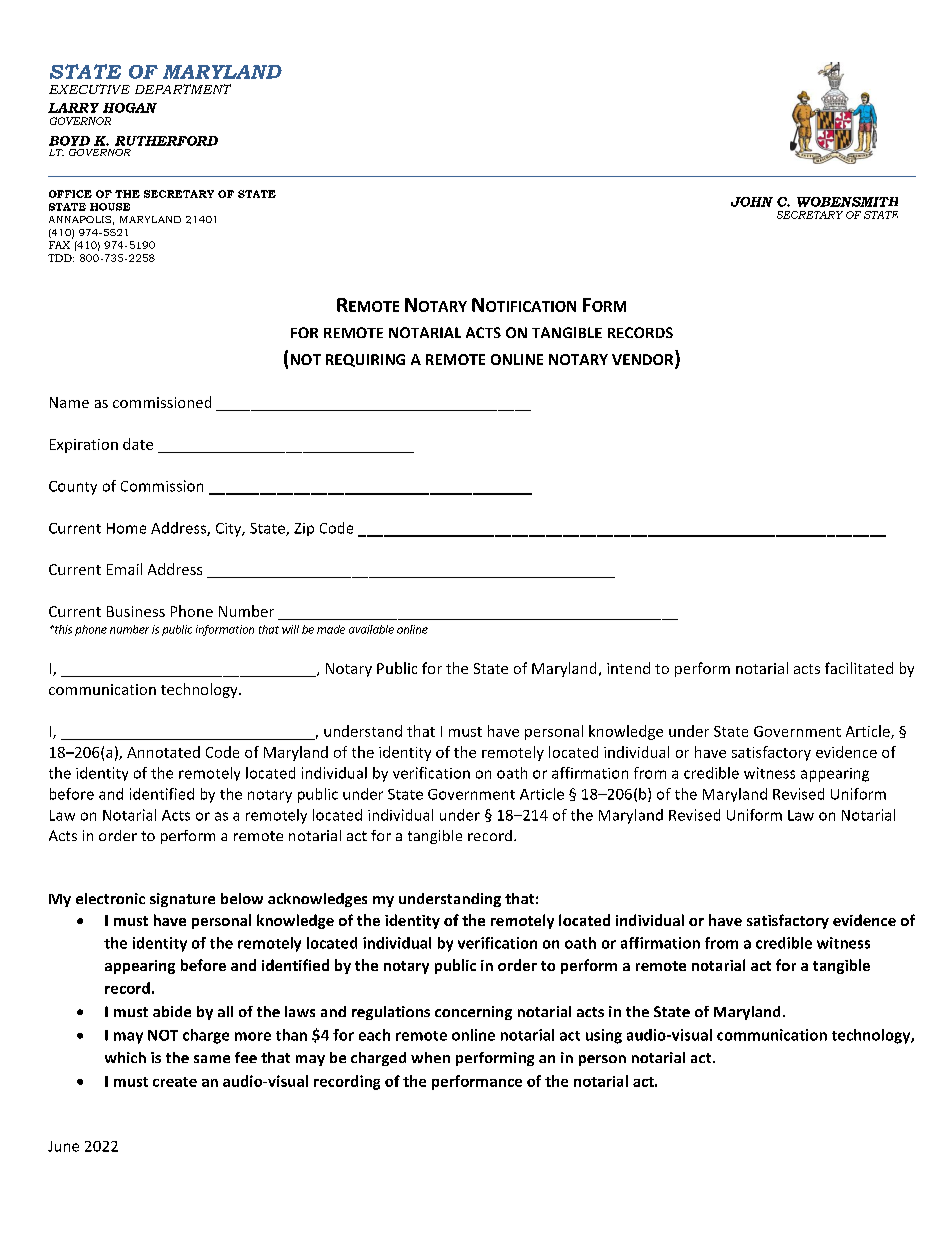  I want to click on DEPARTMENT, so click(183, 89).
